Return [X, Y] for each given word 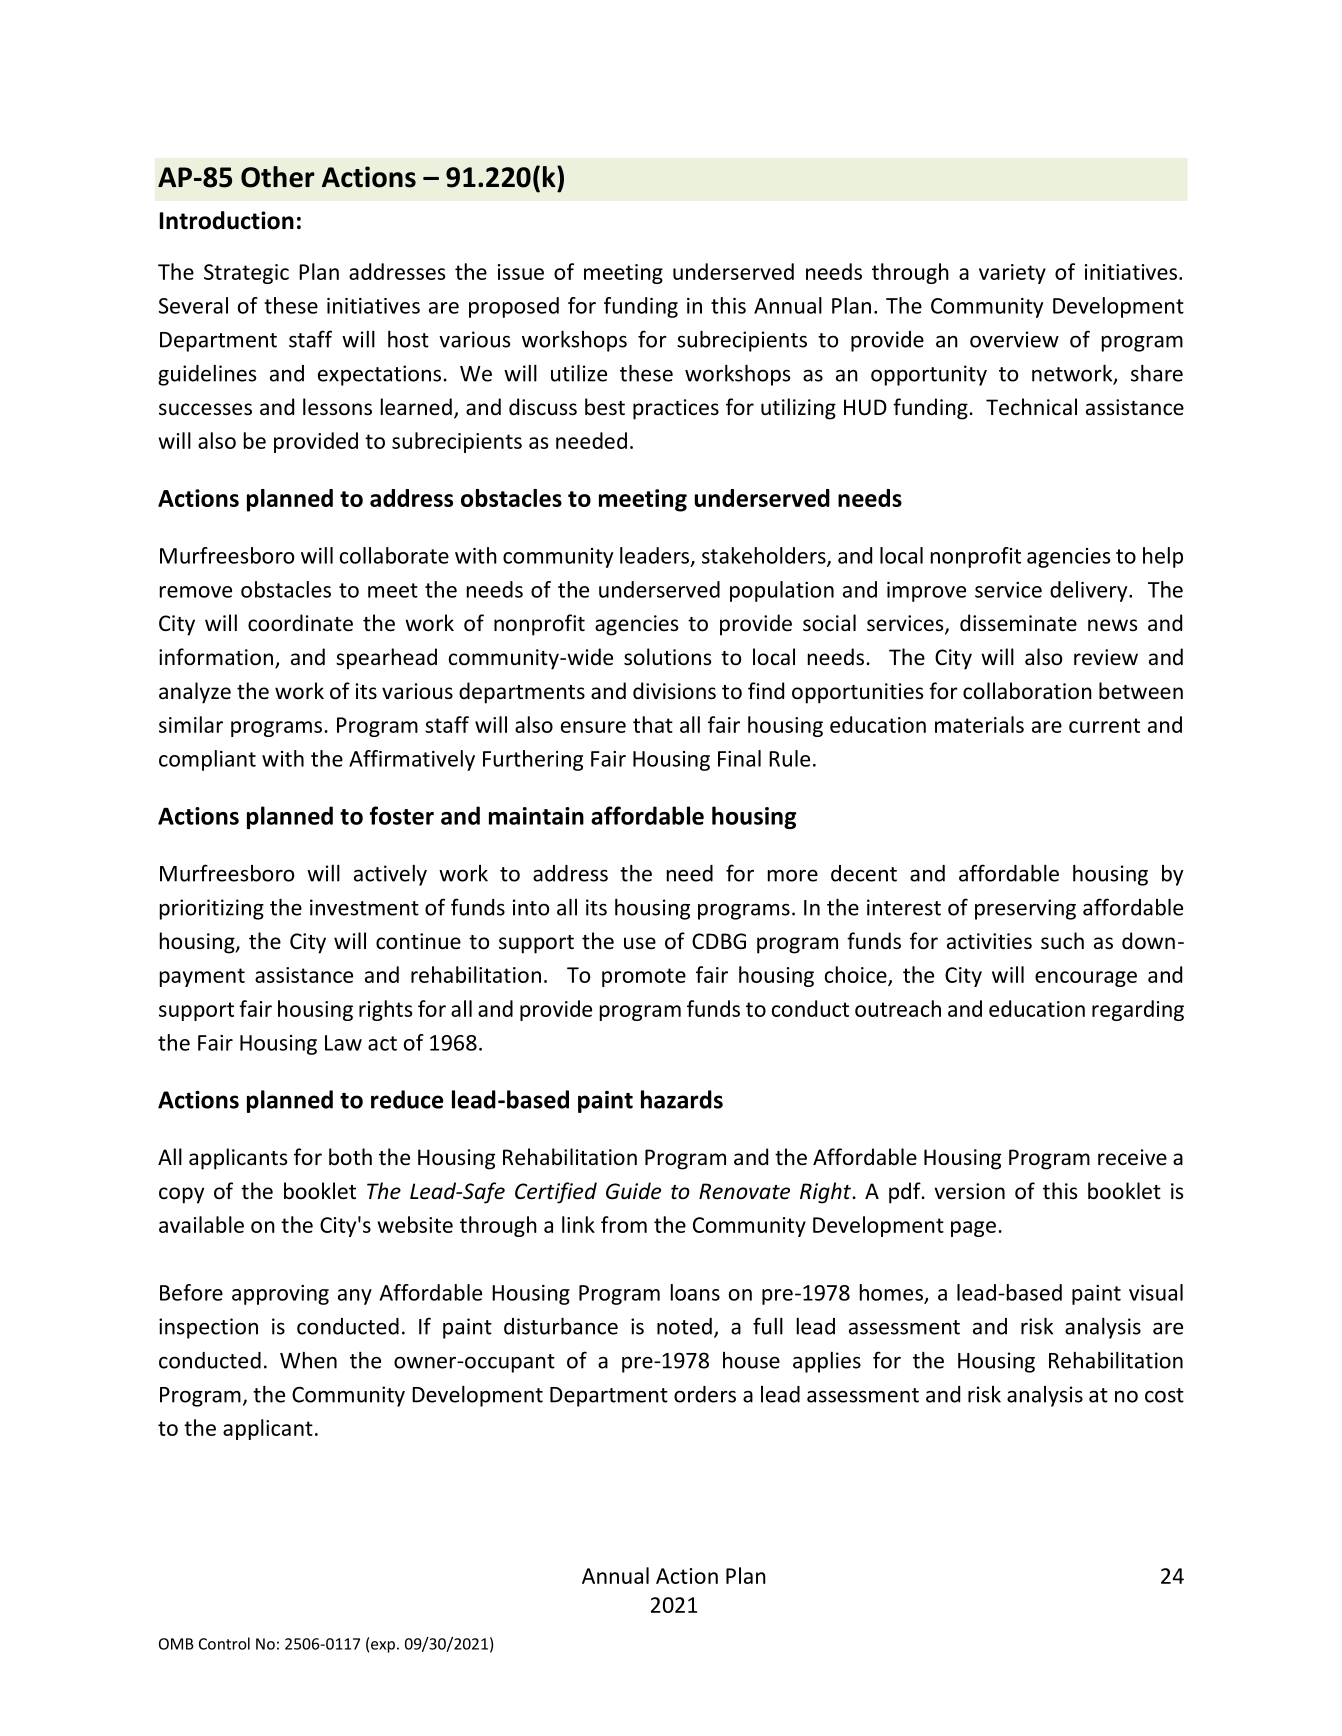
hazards [682, 1099]
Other [278, 177]
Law [343, 1043]
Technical [1031, 407]
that [653, 724]
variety [1012, 274]
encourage [1086, 979]
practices [676, 409]
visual [1156, 1292]
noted [684, 1326]
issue [521, 272]
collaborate [394, 555]
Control [224, 1643]
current [1104, 725]
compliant [207, 760]
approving [280, 1295]
